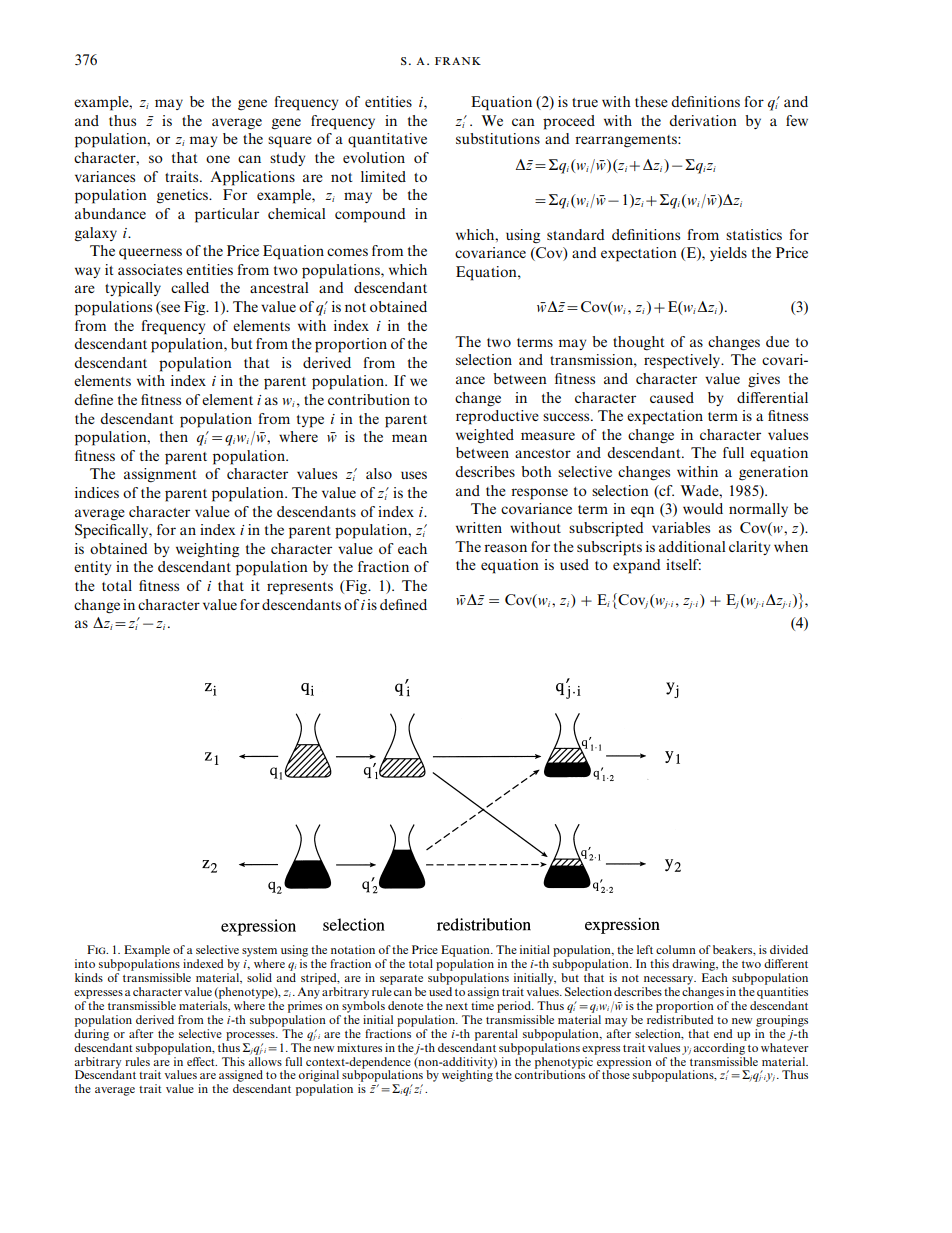 Image resolution: width=952 pixels, height=1233 pixels. I want to click on system, so click(259, 952).
